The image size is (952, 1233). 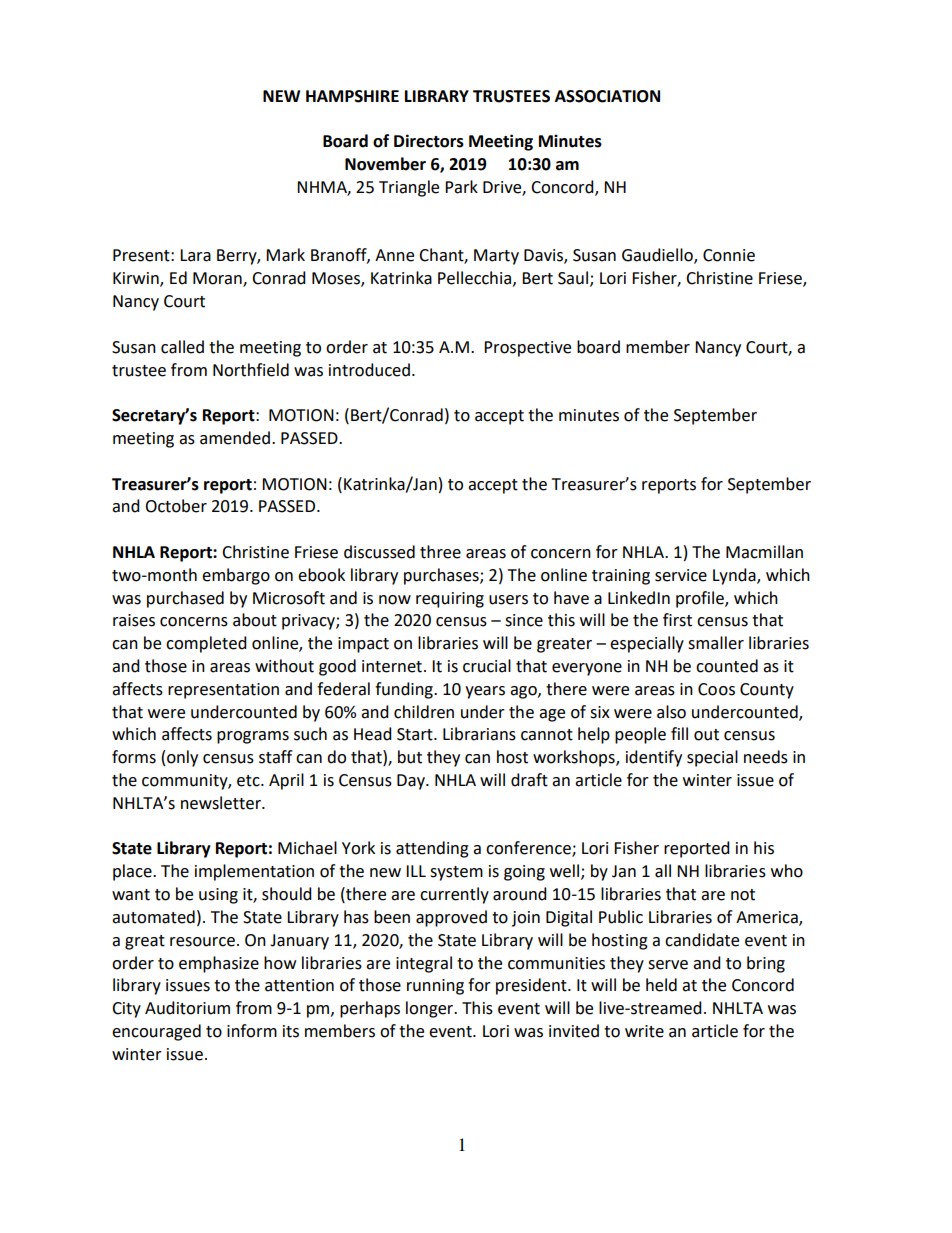 What do you see at coordinates (716, 689) in the page?
I see `Coos` at bounding box center [716, 689].
